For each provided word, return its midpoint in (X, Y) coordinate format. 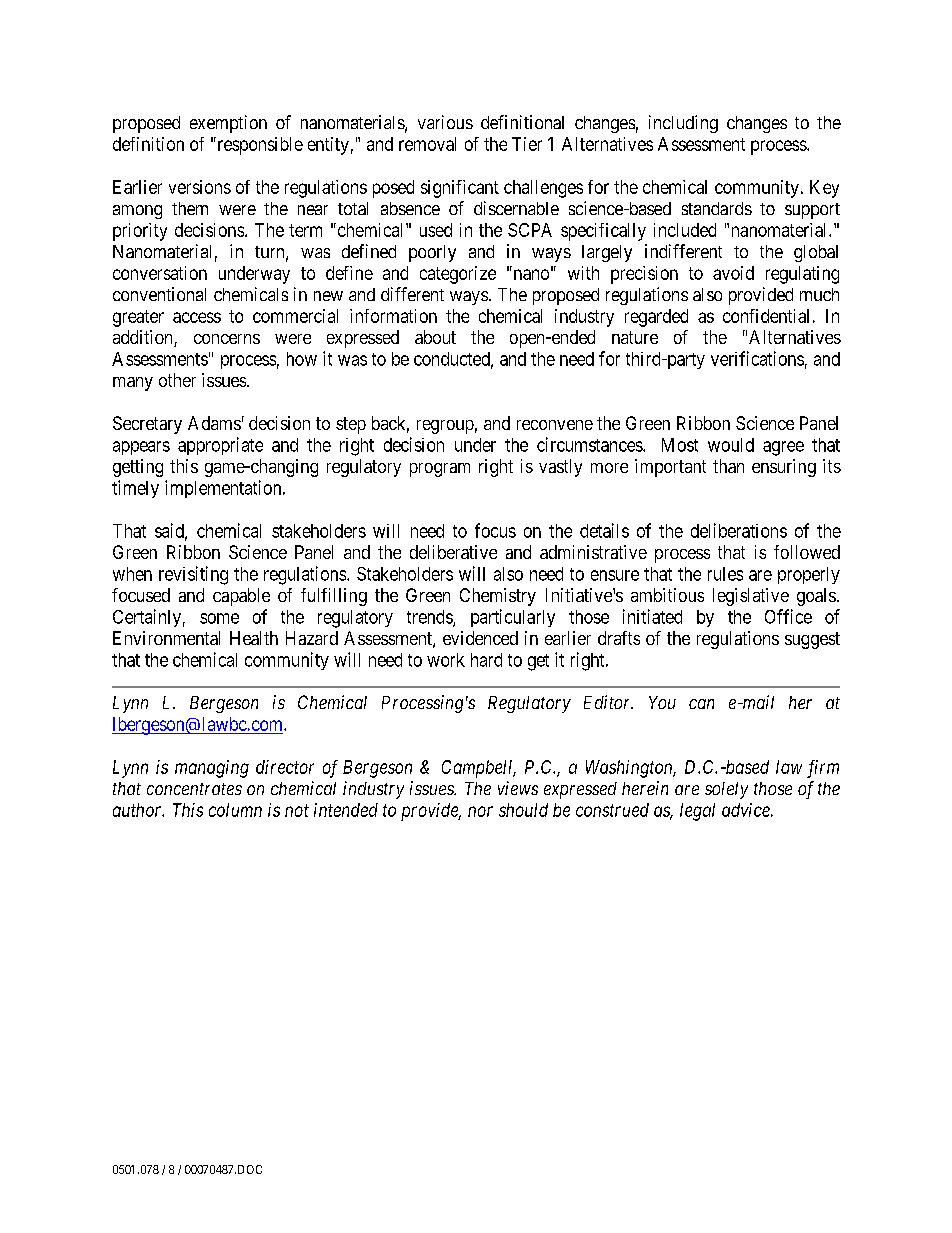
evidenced (480, 638)
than (728, 466)
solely (726, 790)
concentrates (194, 789)
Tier (527, 144)
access (197, 317)
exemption (228, 124)
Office (788, 616)
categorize (458, 275)
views (518, 788)
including (683, 124)
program (440, 470)
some (219, 618)
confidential (766, 316)
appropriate (220, 446)
